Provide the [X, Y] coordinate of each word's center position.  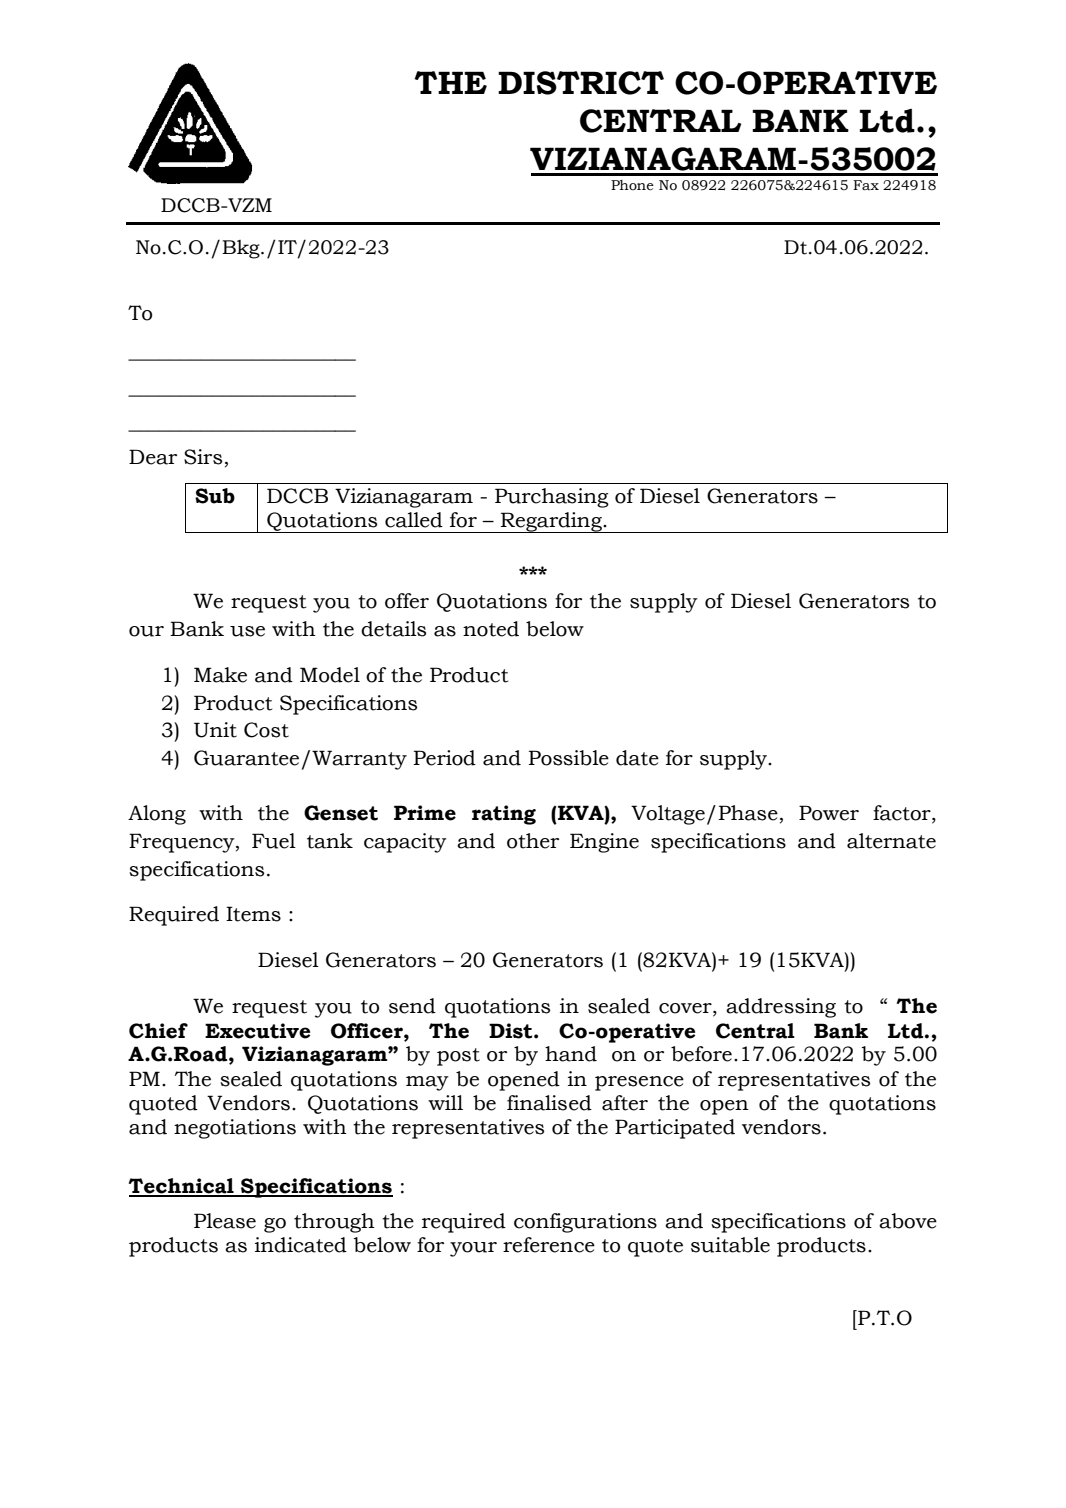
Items [253, 914]
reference [549, 1245]
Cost [266, 730]
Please [225, 1221]
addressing [781, 1008]
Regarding [551, 522]
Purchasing [552, 498]
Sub [215, 496]
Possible [568, 758]
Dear [153, 457]
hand [571, 1054]
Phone [632, 185]
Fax [866, 185]
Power [829, 813]
